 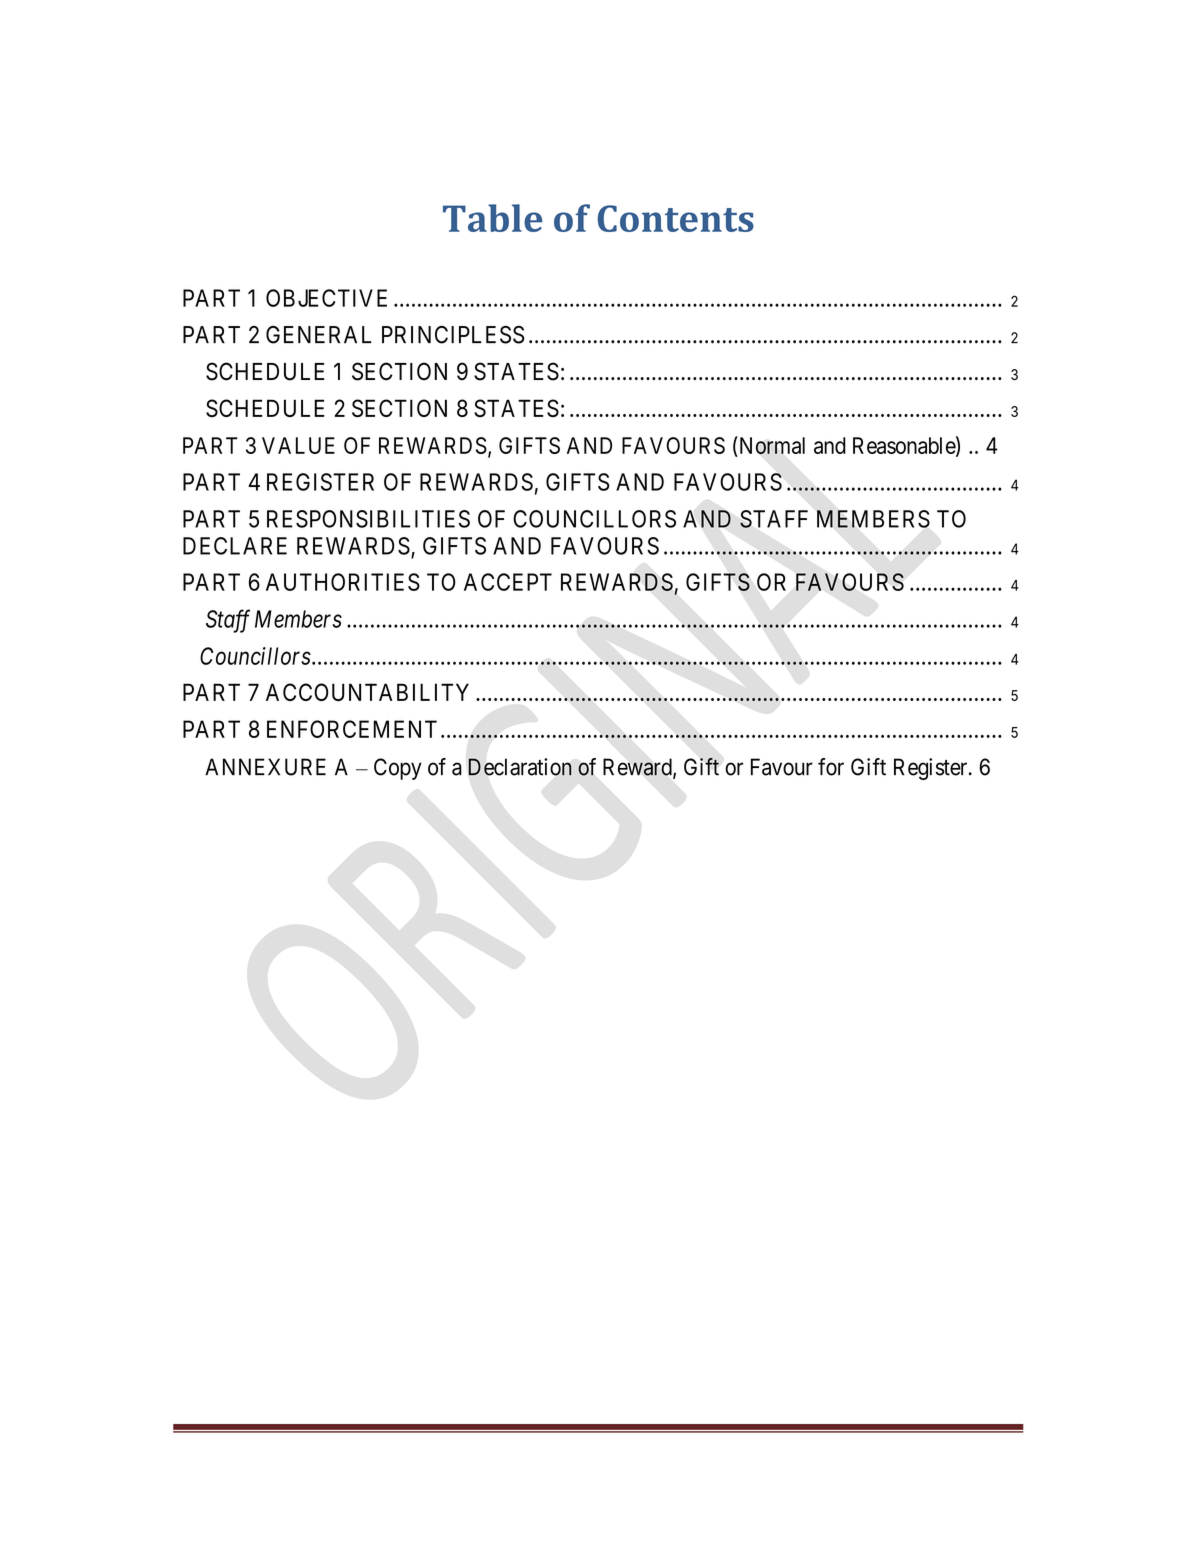 What do you see at coordinates (235, 546) in the screenshot?
I see `DECLARE` at bounding box center [235, 546].
